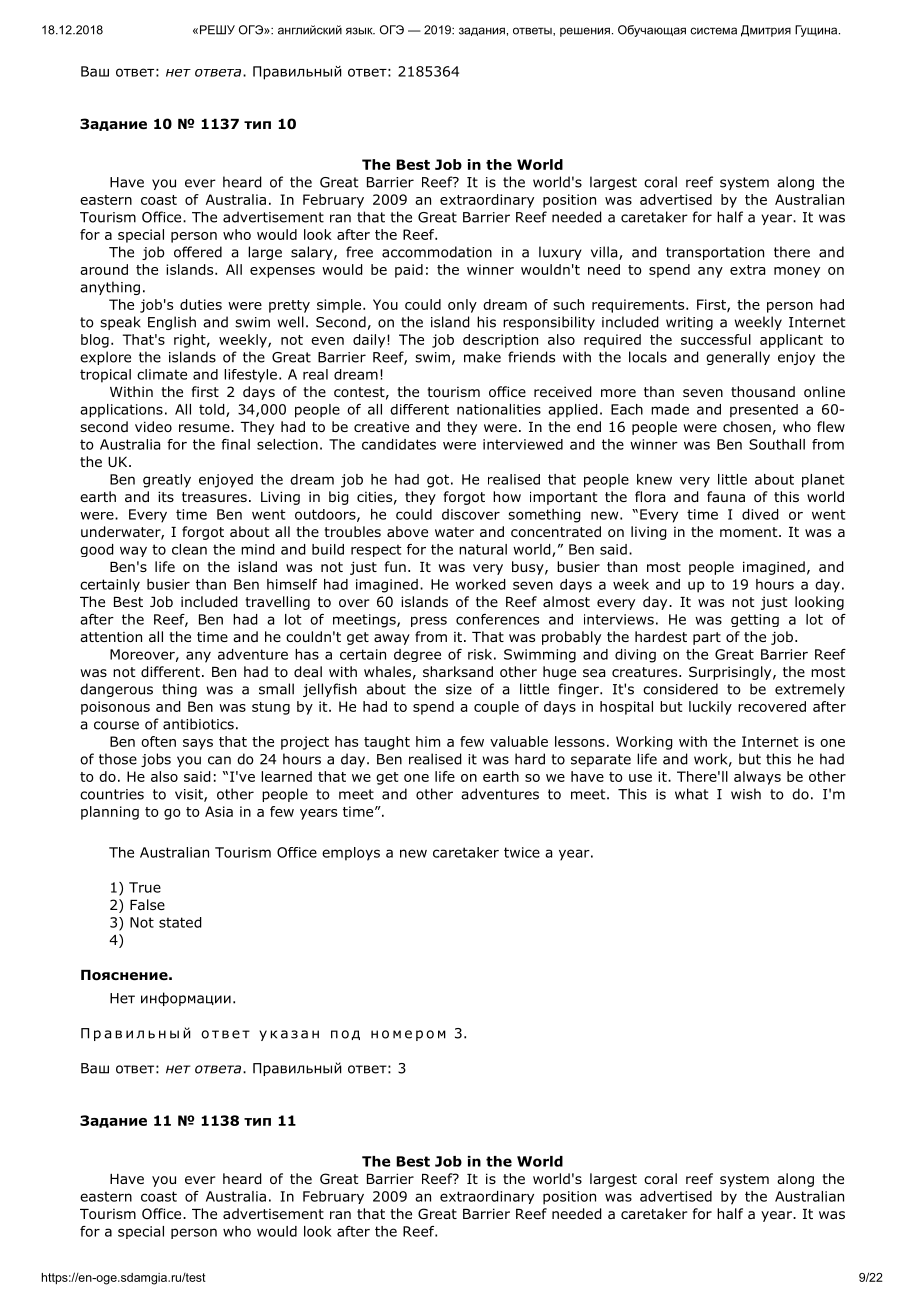 The image size is (924, 1308). I want to click on offered, so click(198, 252).
